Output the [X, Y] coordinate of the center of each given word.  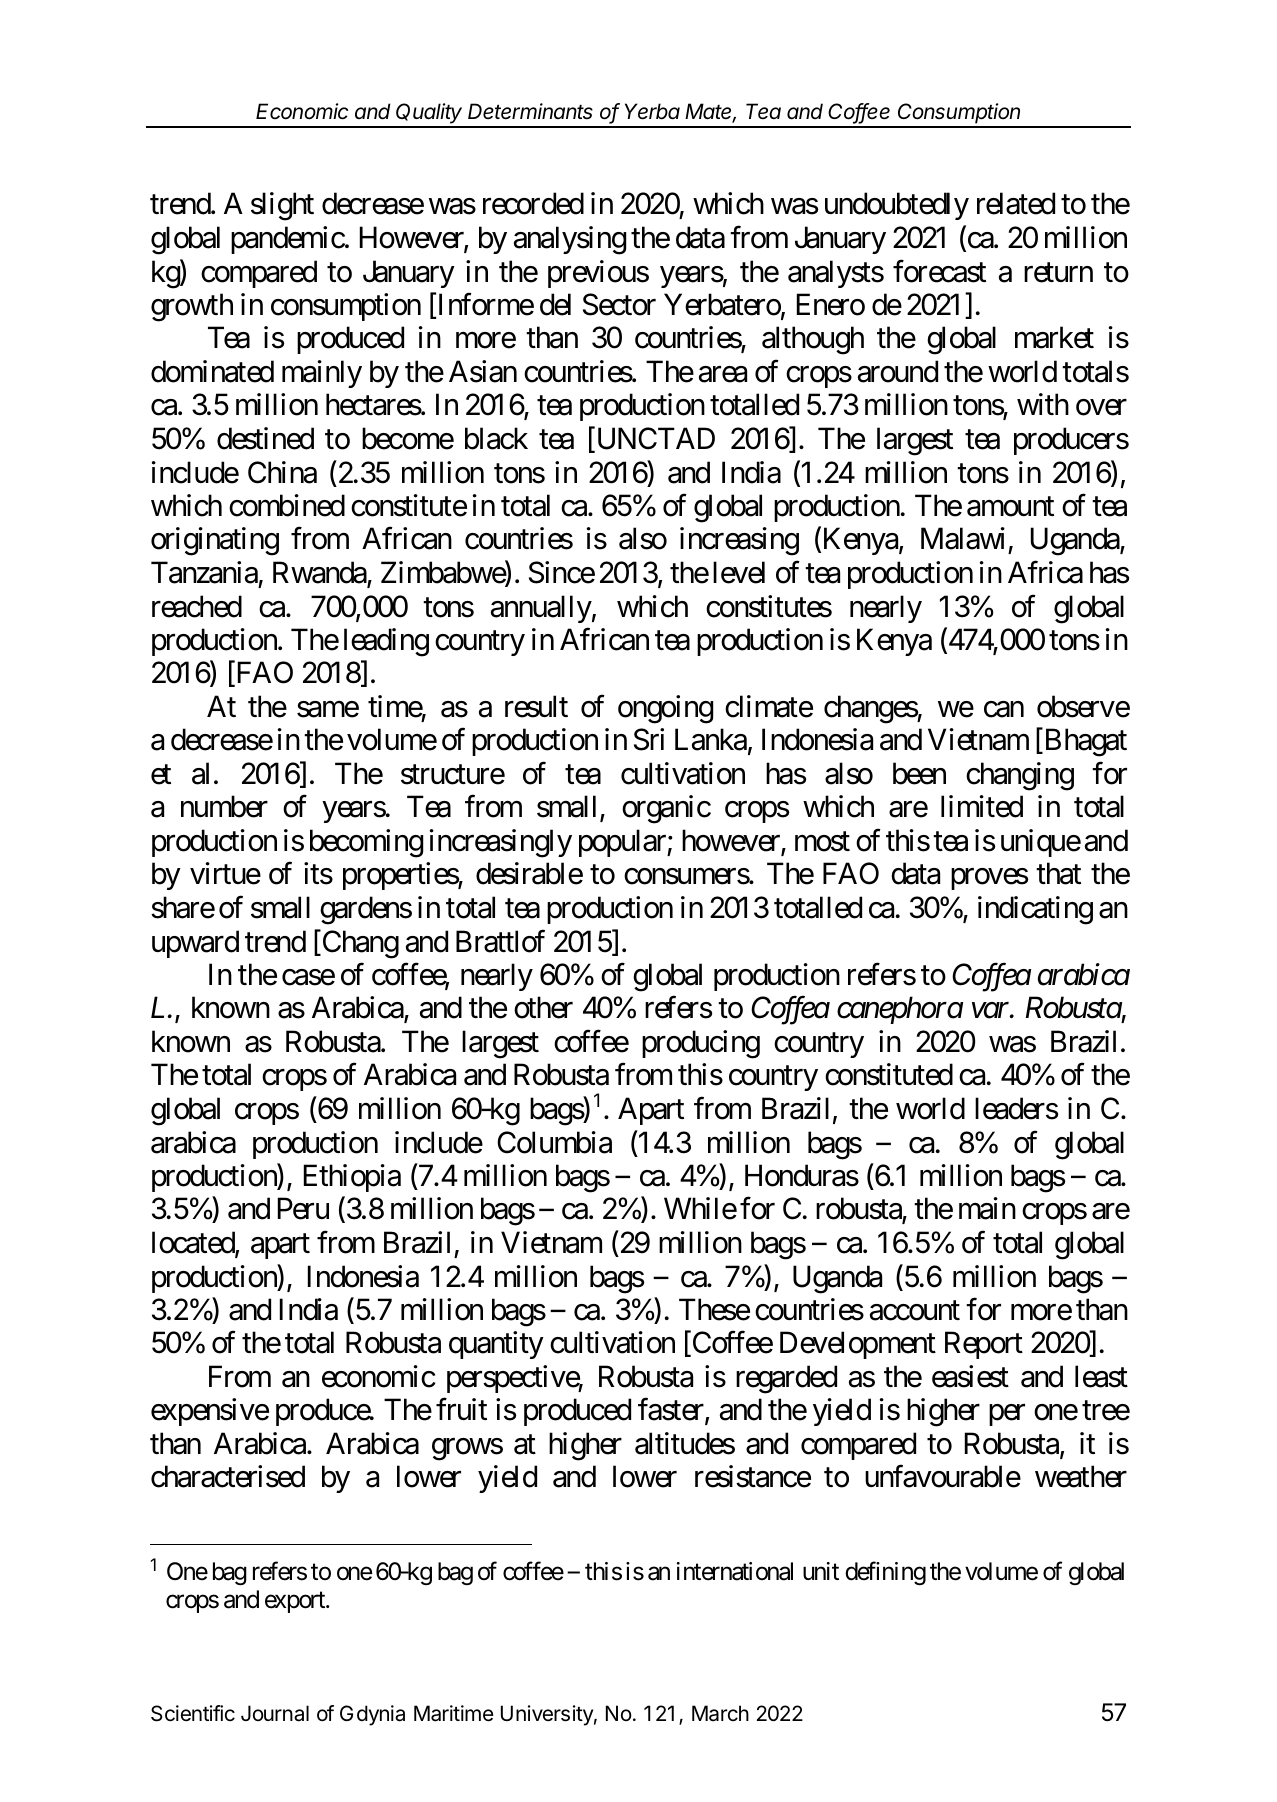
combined [287, 505]
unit [821, 1571]
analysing [570, 240]
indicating [1035, 910]
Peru [303, 1209]
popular [623, 843]
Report [984, 1345]
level [739, 572]
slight [282, 206]
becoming [366, 843]
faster [671, 1409]
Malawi [963, 538]
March [720, 1713]
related [1016, 203]
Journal [275, 1713]
